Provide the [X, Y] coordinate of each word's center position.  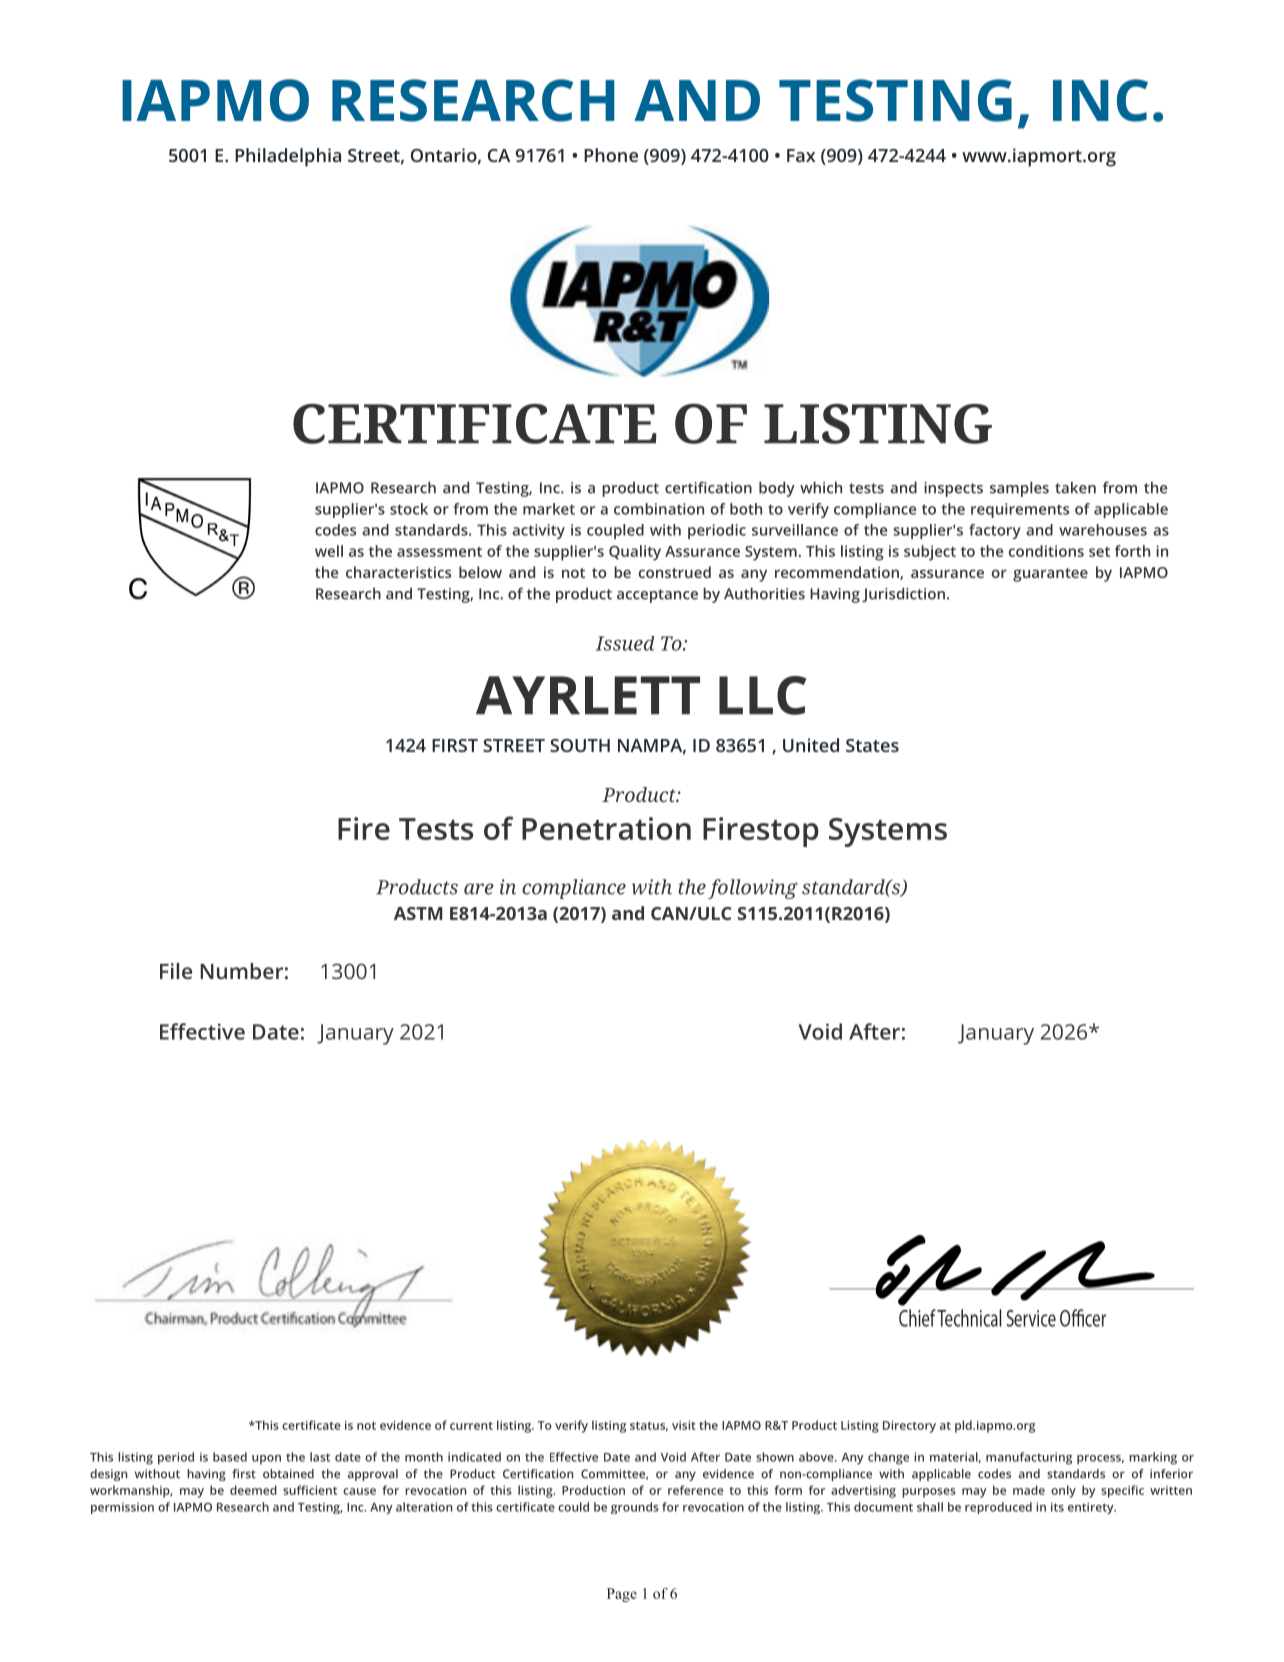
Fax [801, 155]
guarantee [1050, 575]
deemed [253, 1490]
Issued [625, 643]
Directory [909, 1427]
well [329, 551]
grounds [635, 1508]
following [753, 889]
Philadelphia [288, 157]
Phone [611, 155]
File [176, 971]
